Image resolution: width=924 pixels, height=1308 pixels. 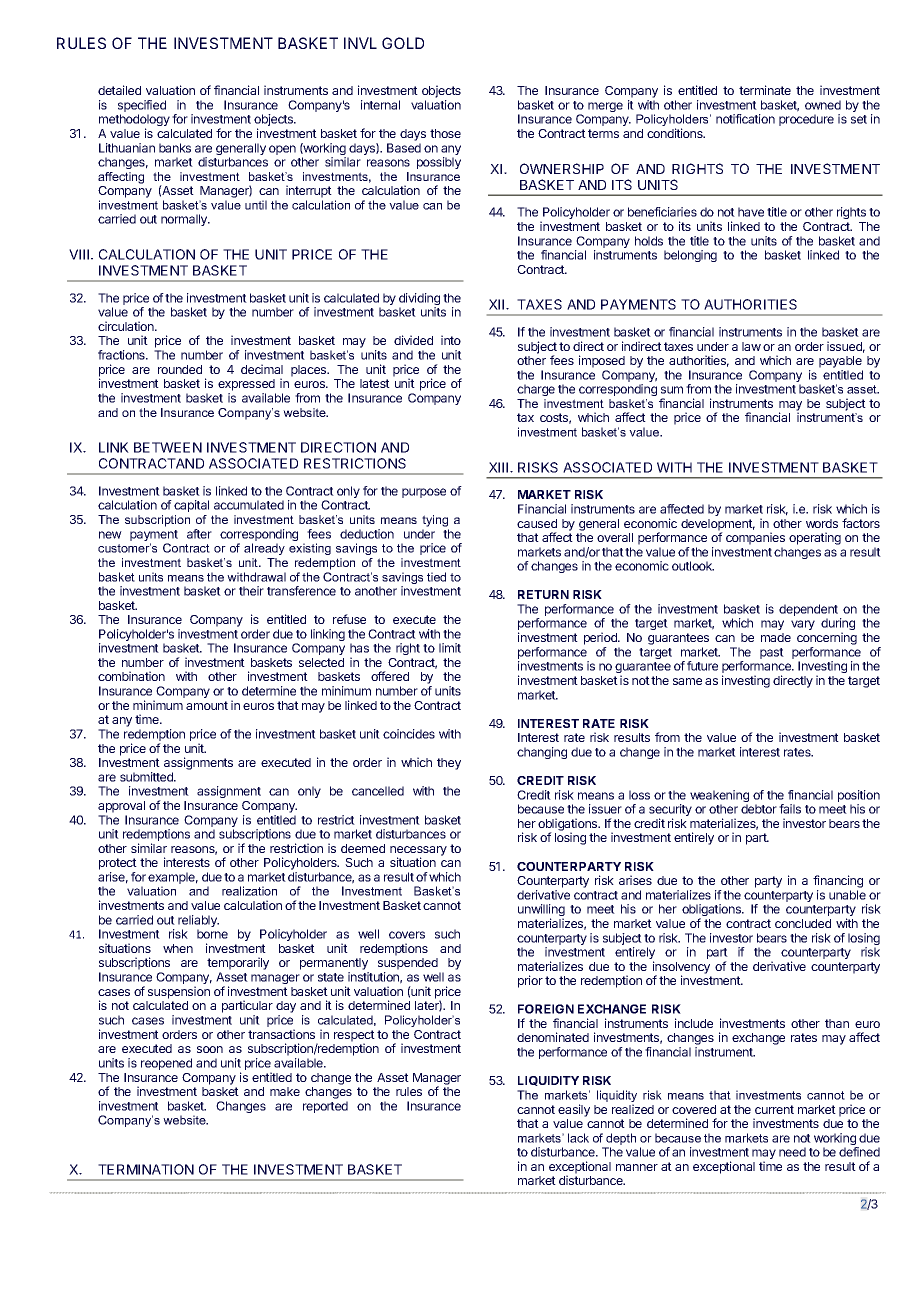 What do you see at coordinates (451, 340) in the image?
I see `into` at bounding box center [451, 340].
